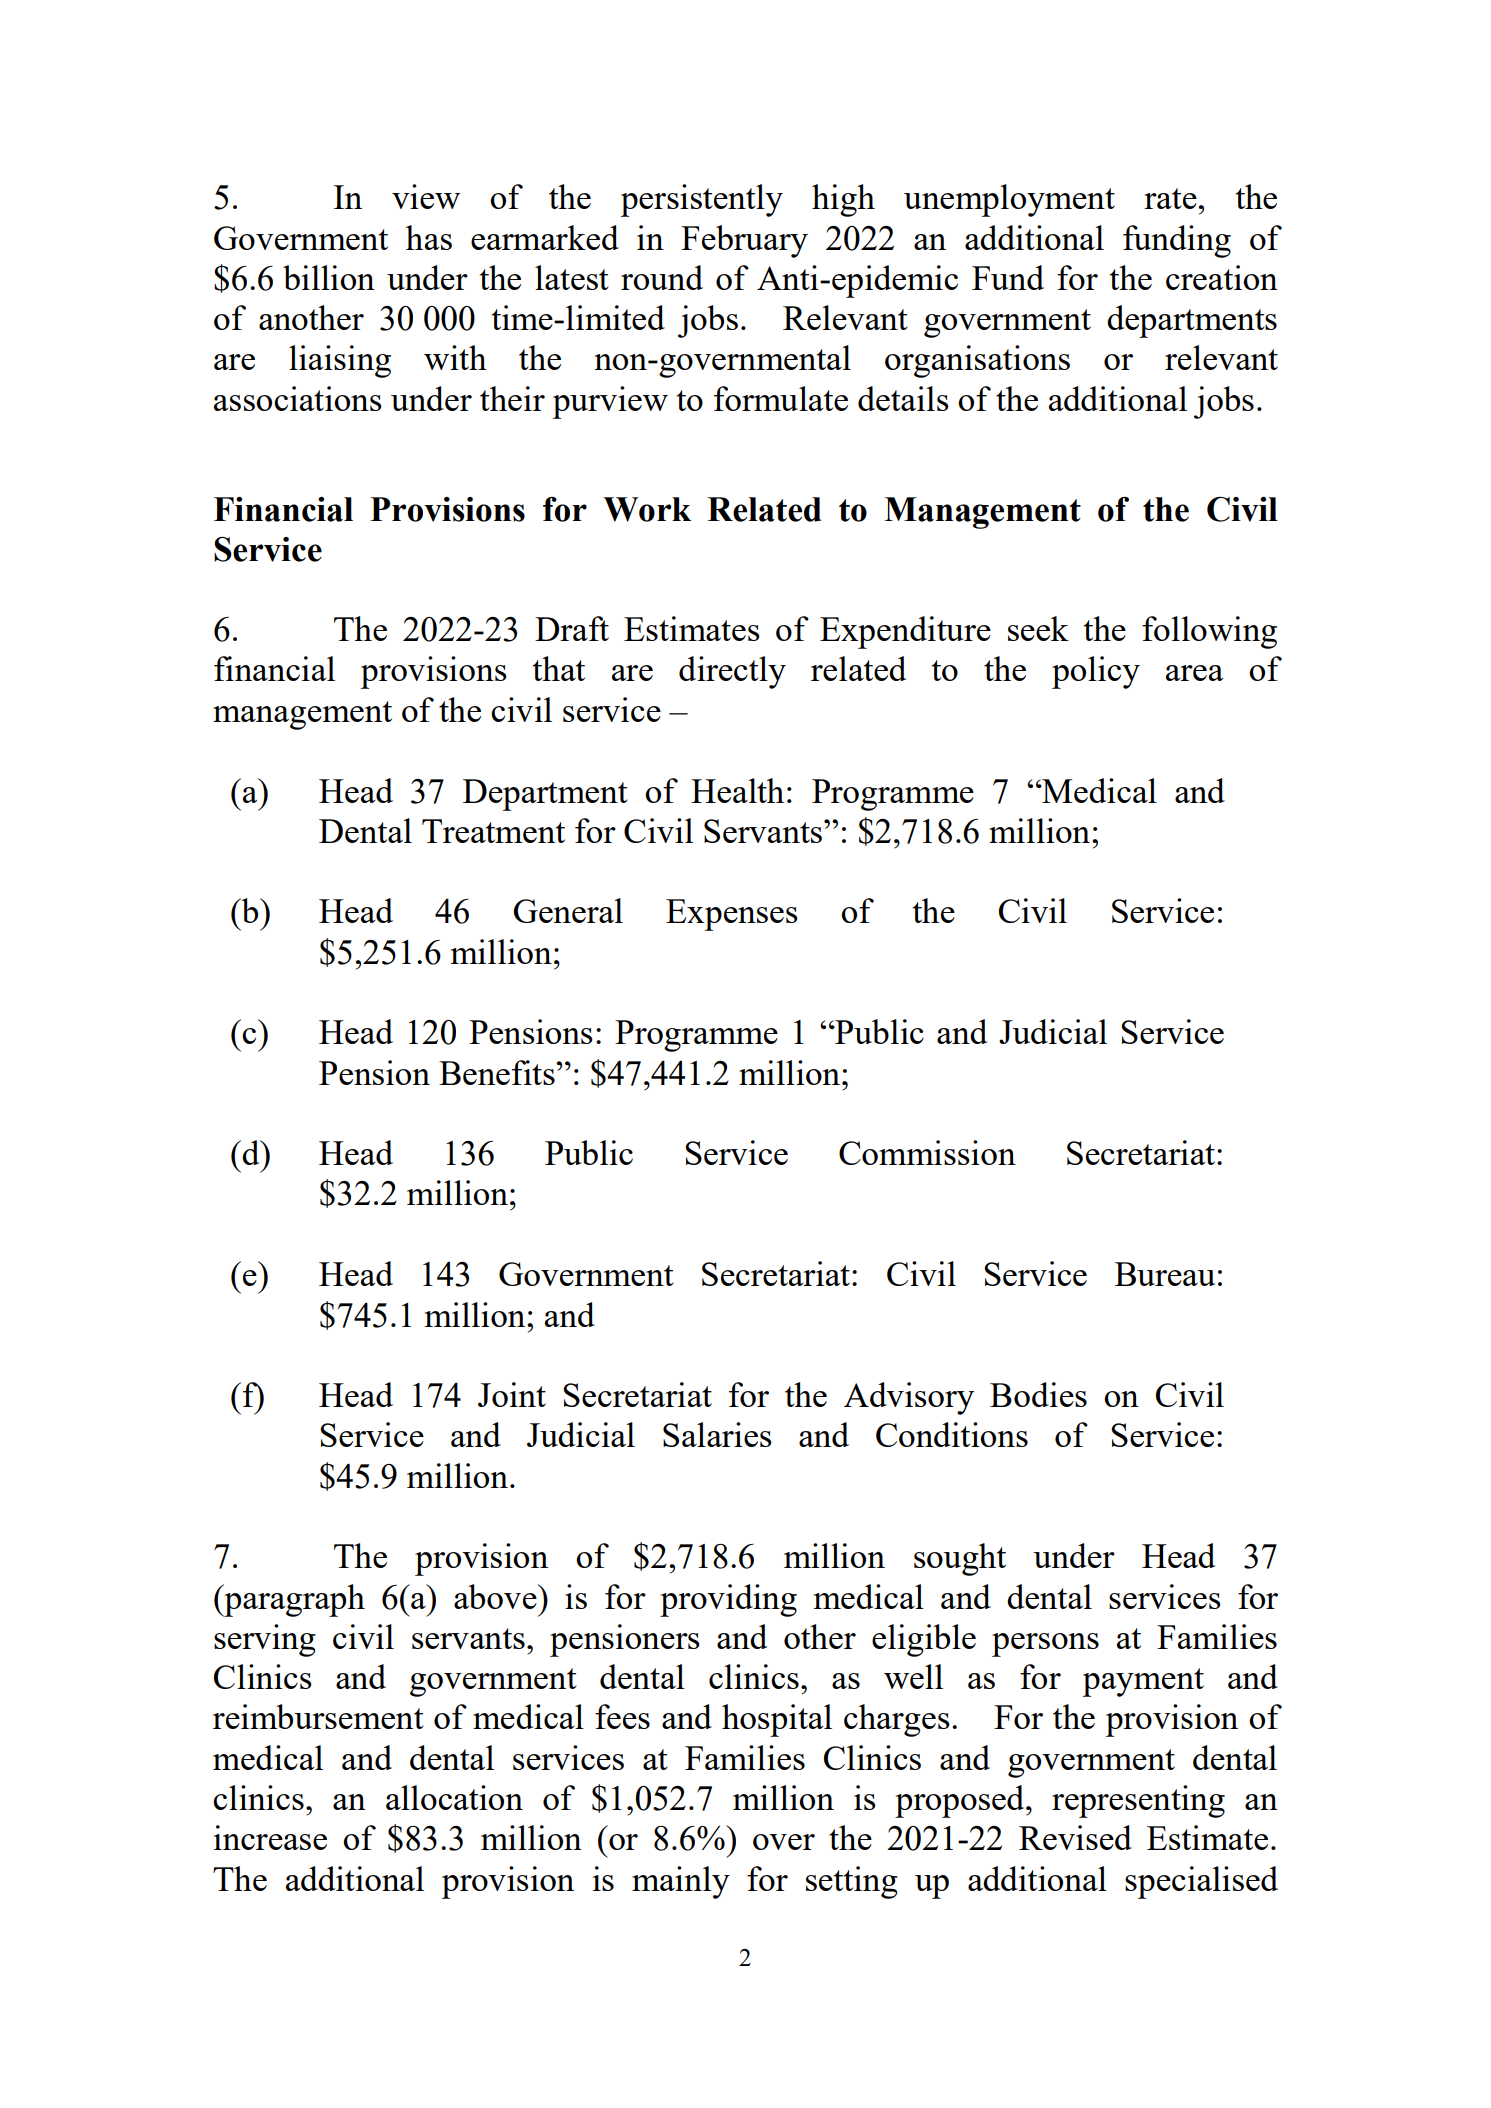 Image resolution: width=1491 pixels, height=2108 pixels. I want to click on Benefits, so click(498, 1072).
